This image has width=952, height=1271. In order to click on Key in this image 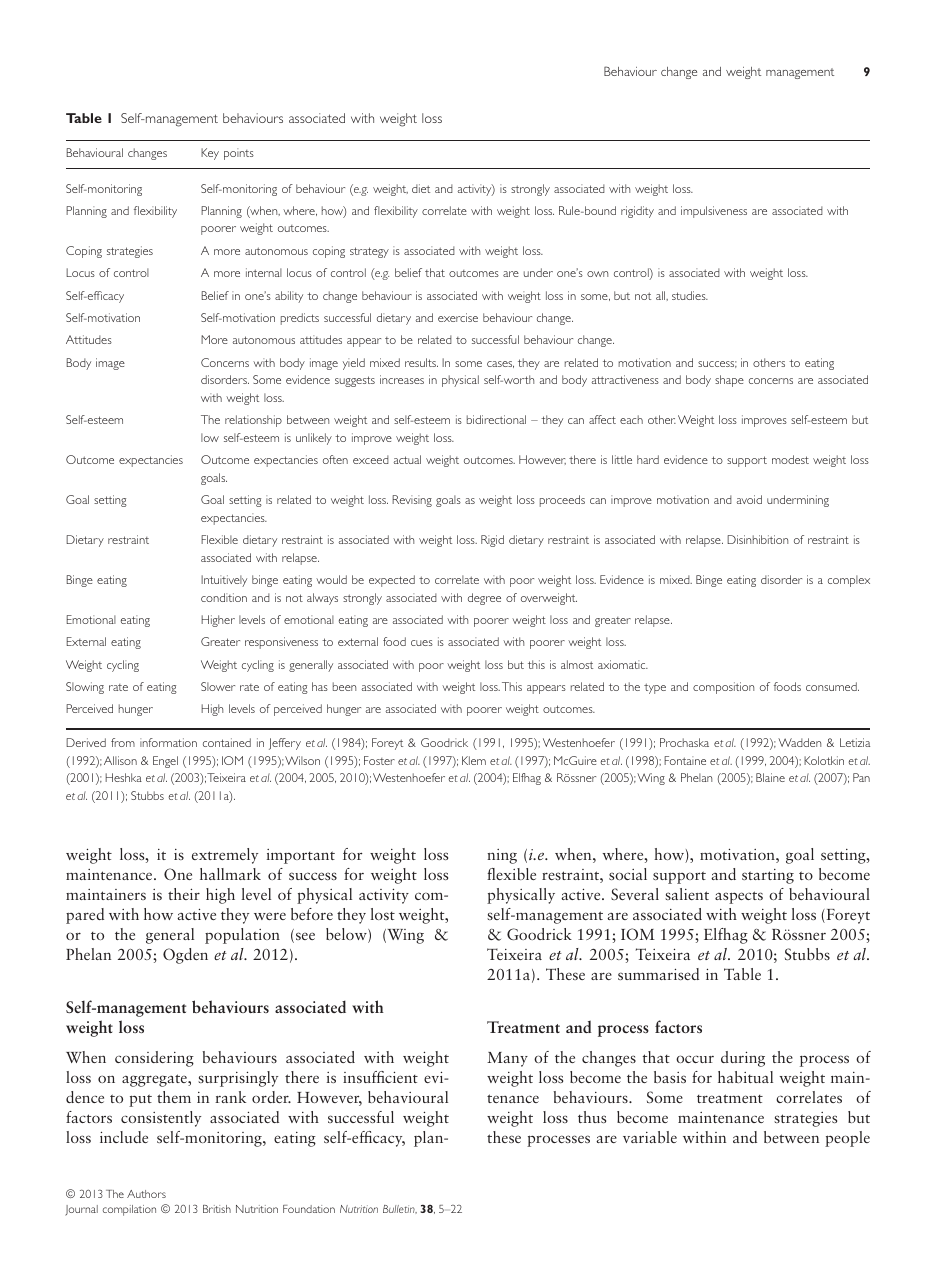, I will do `click(210, 154)`.
